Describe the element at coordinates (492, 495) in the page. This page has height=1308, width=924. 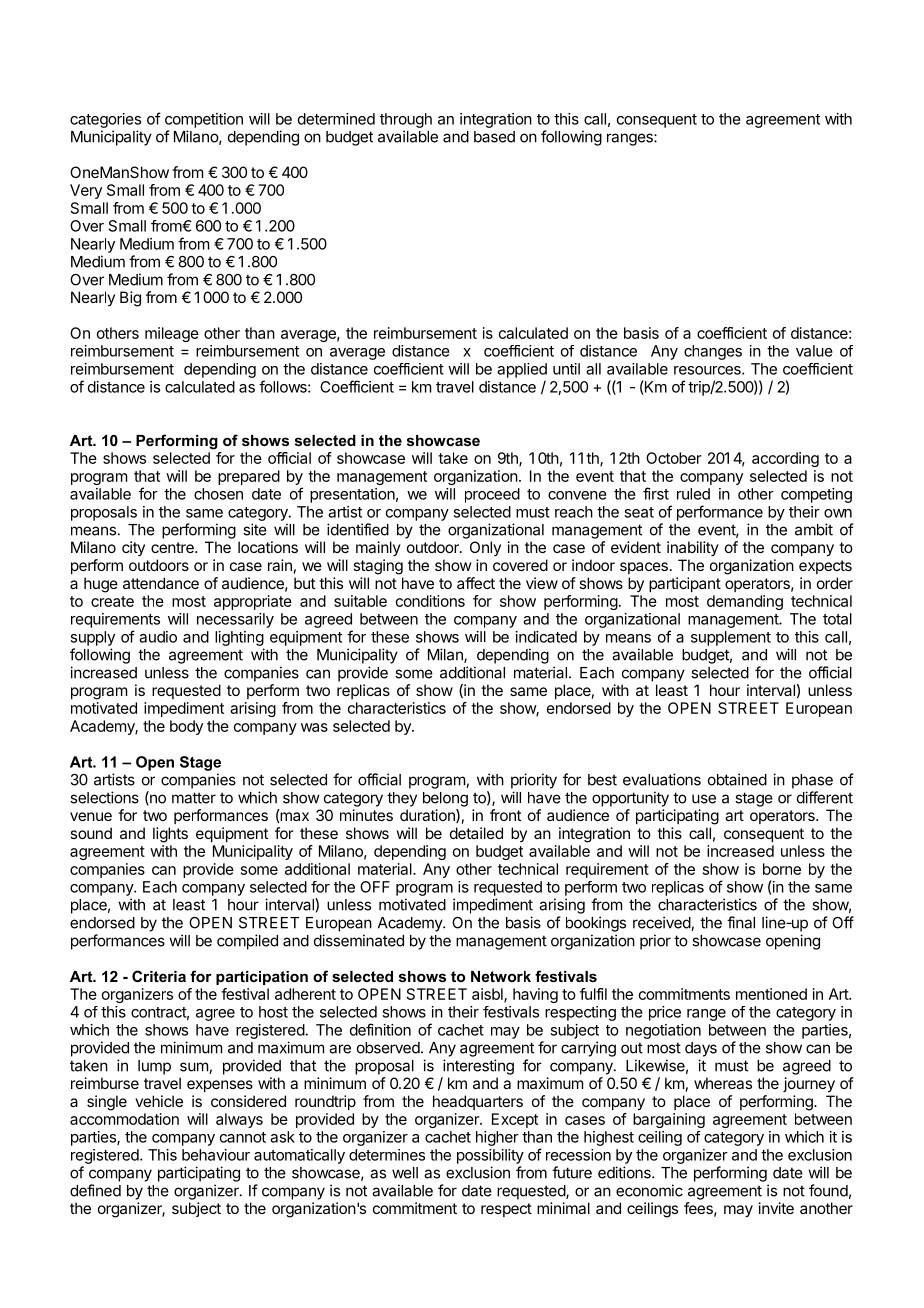
I see `proceed` at that location.
